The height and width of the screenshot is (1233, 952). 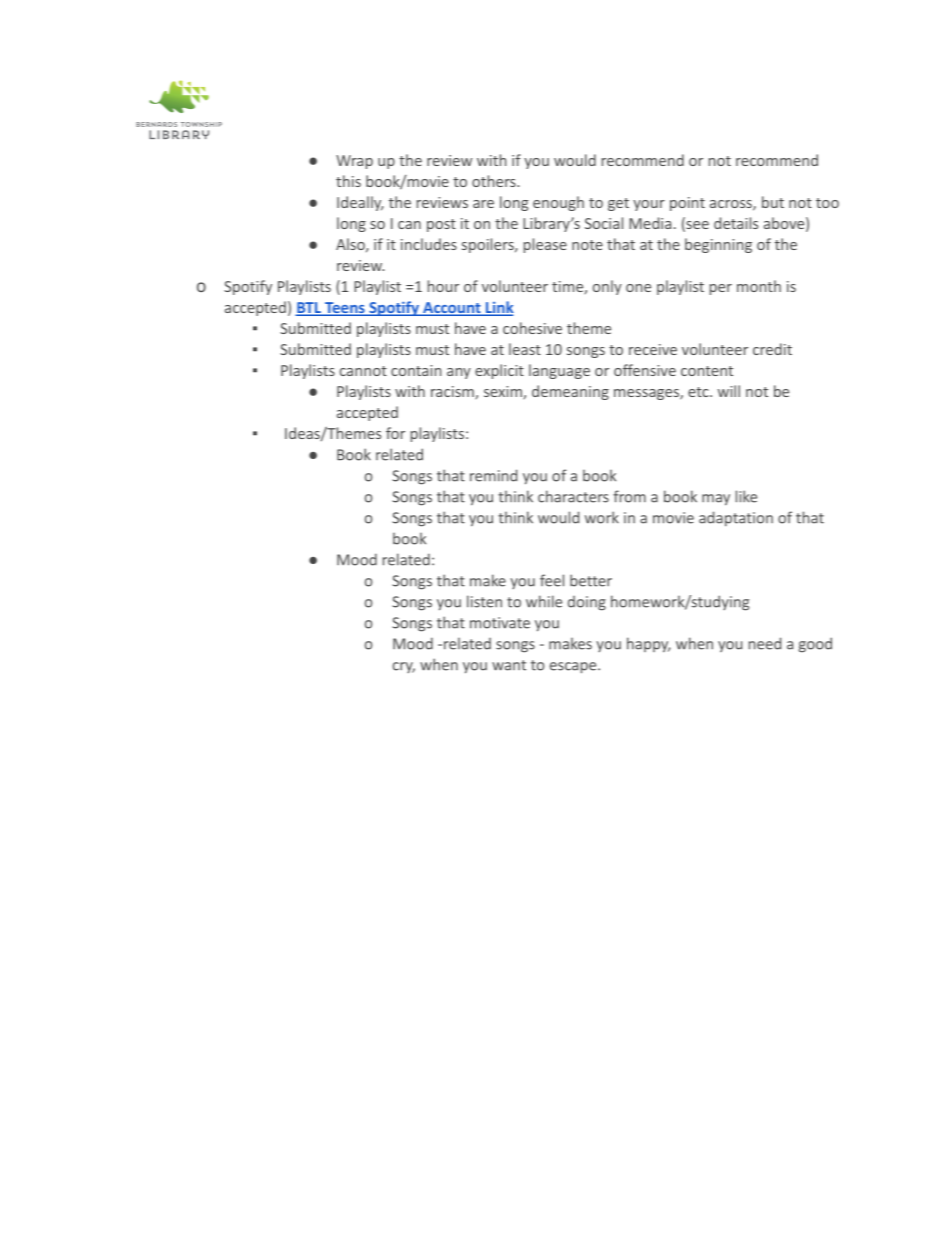 What do you see at coordinates (363, 371) in the screenshot?
I see `cannot` at bounding box center [363, 371].
